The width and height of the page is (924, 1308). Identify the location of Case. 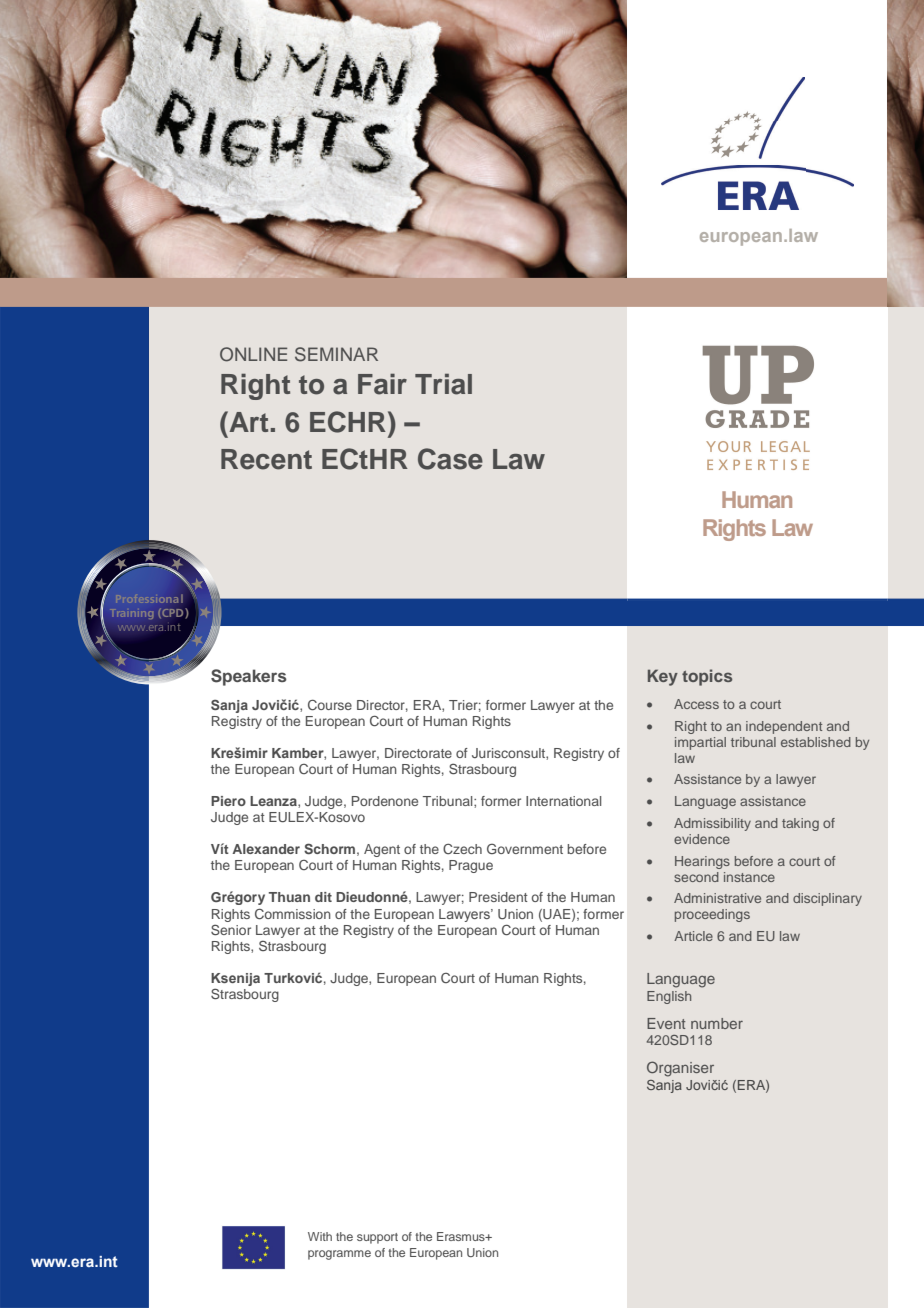
(450, 459).
